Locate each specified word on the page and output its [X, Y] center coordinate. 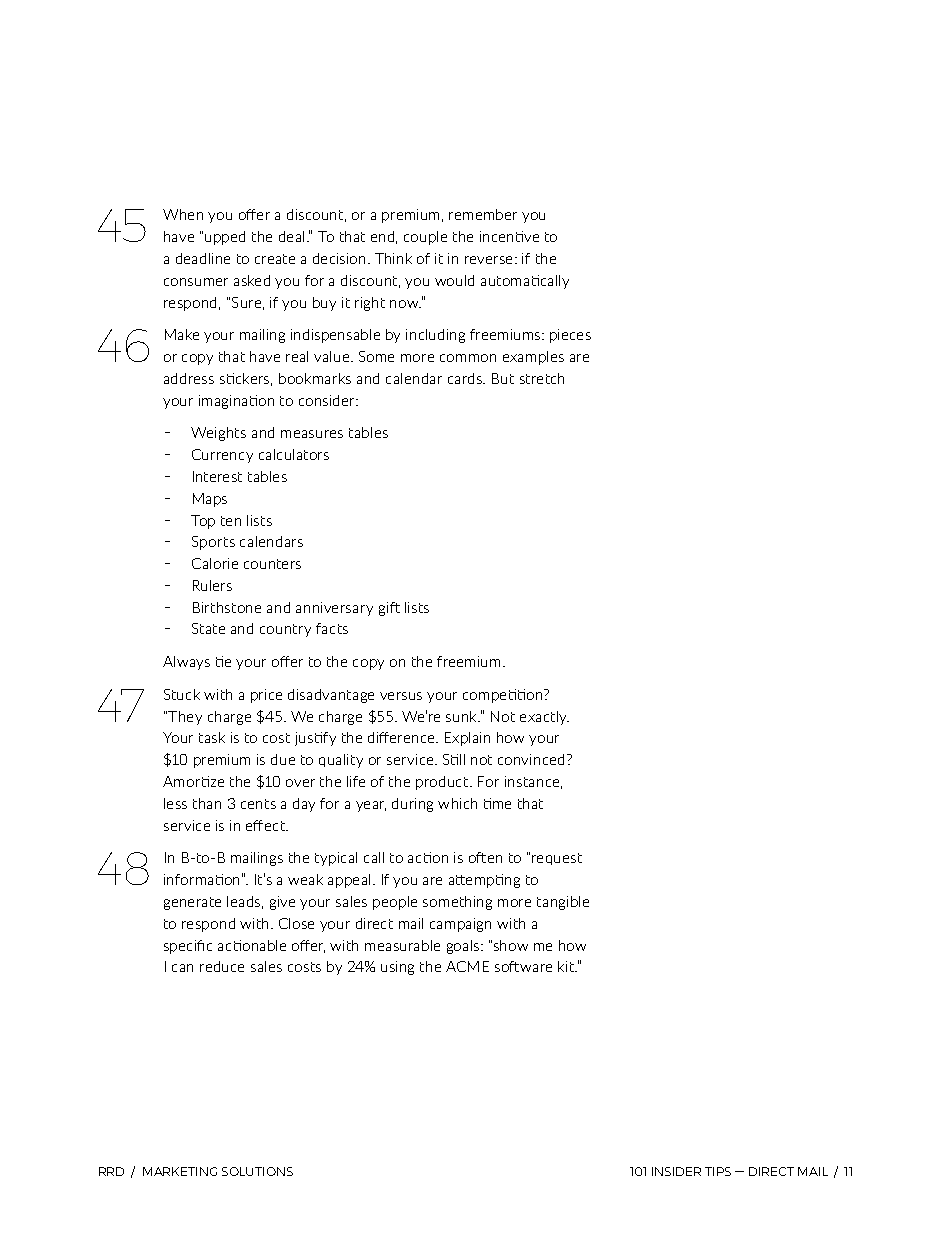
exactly [544, 718]
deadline [203, 258]
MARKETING [180, 1171]
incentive [509, 236]
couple [425, 238]
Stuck [182, 694]
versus [401, 696]
